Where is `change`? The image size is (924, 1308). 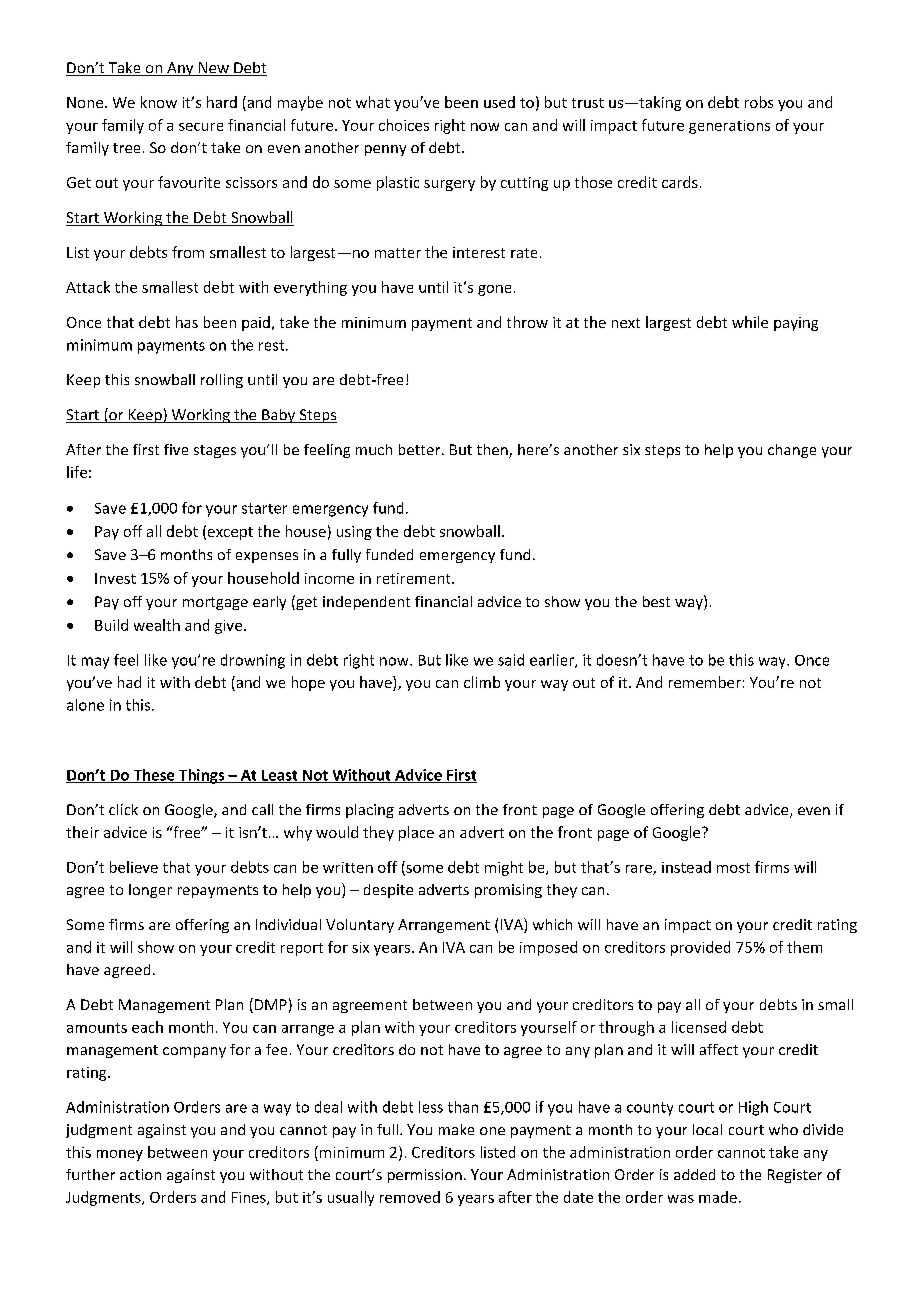
change is located at coordinates (792, 451).
